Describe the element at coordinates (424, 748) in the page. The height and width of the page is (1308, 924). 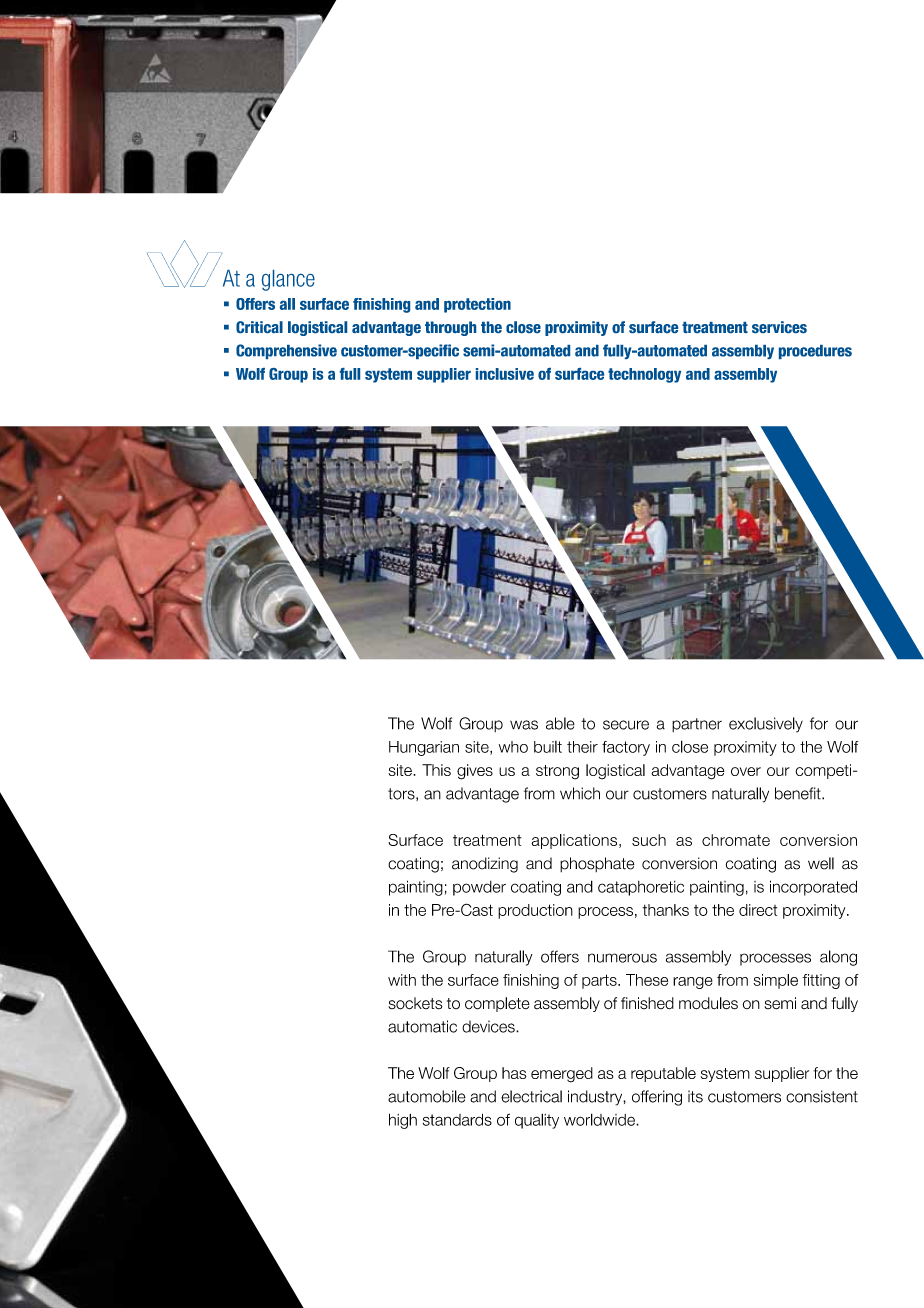
I see `Hungarian` at that location.
